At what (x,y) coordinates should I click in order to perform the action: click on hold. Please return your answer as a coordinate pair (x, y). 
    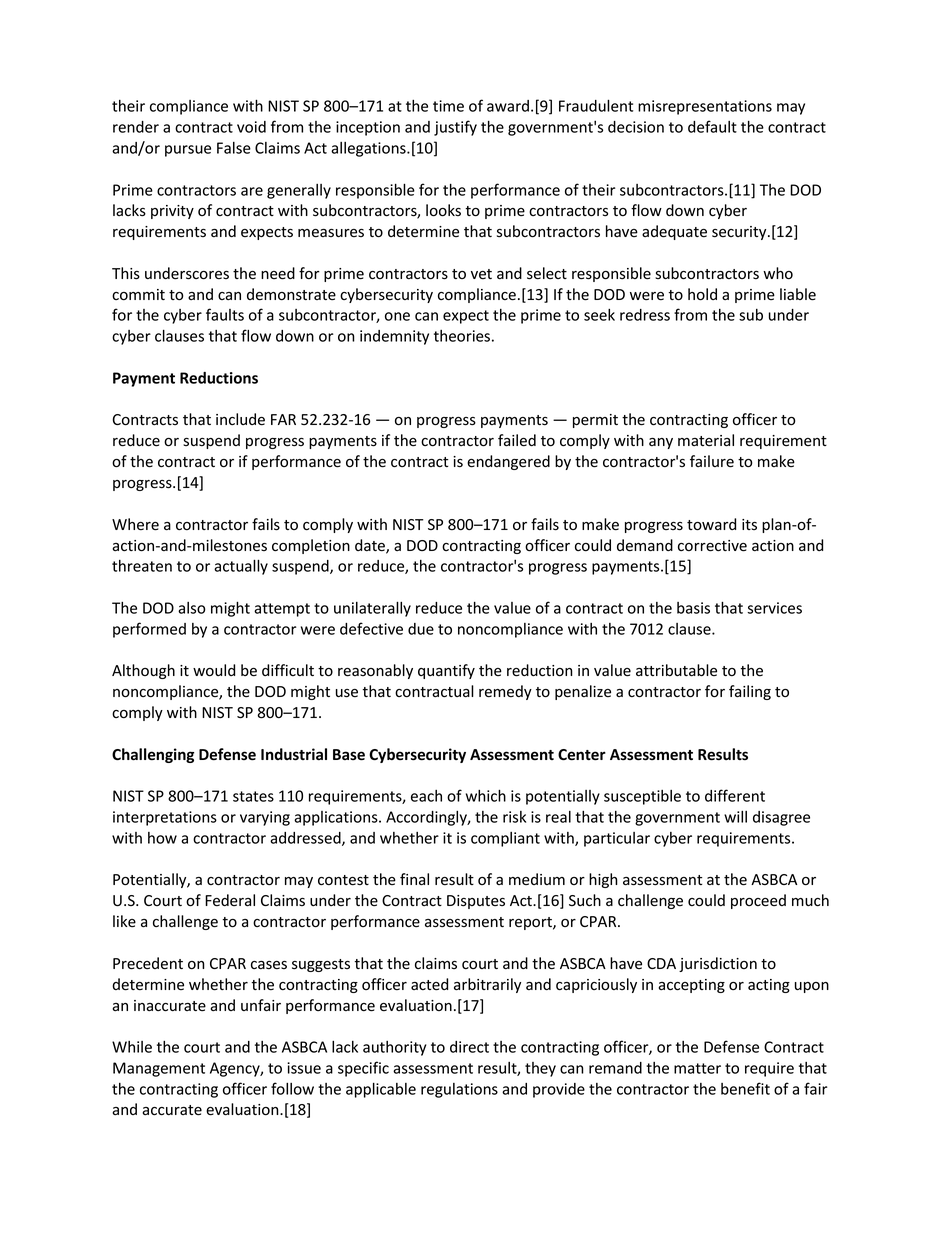
    Looking at the image, I should click on (702, 294).
